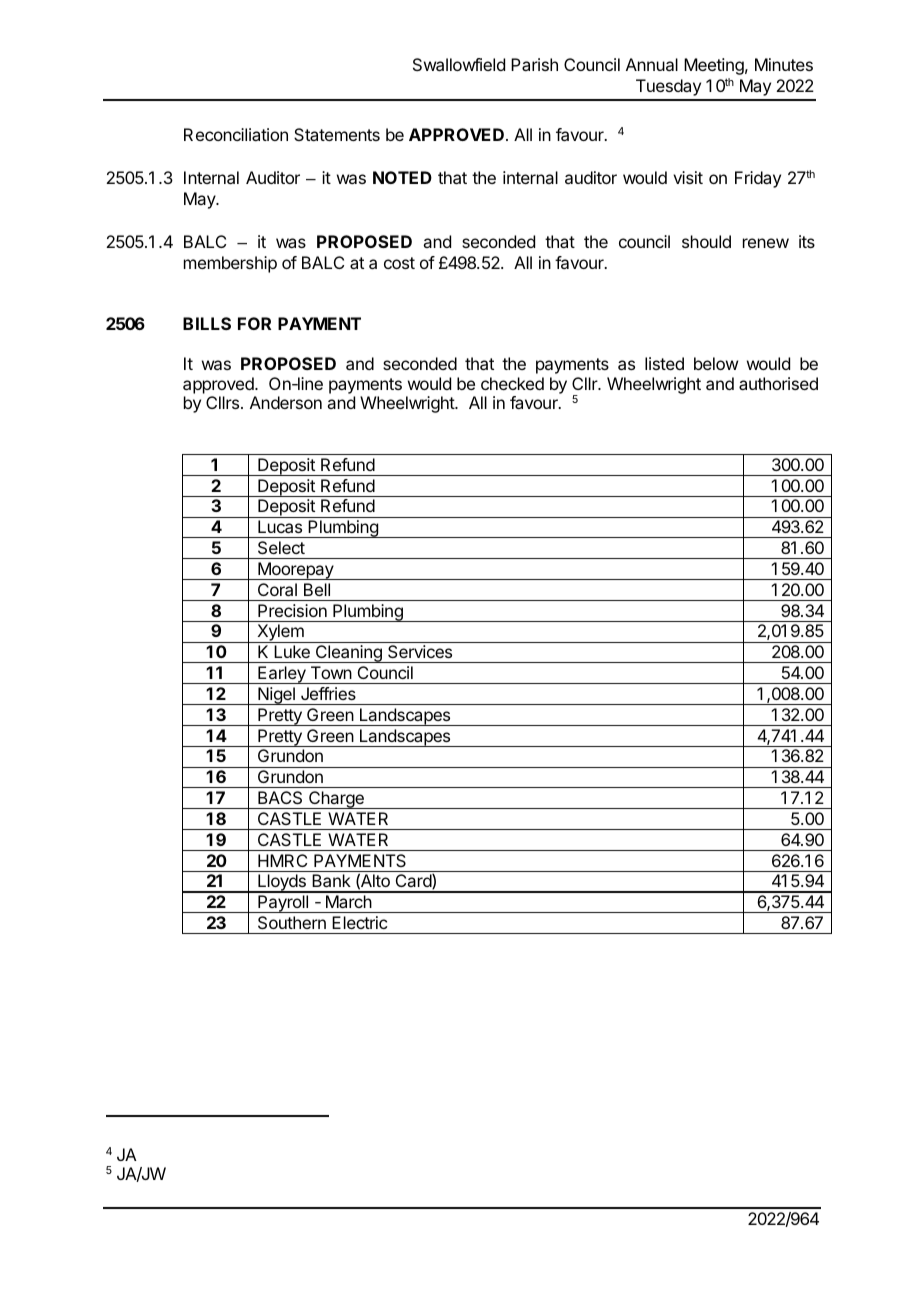  Describe the element at coordinates (766, 243) in the document. I see `renew` at that location.
